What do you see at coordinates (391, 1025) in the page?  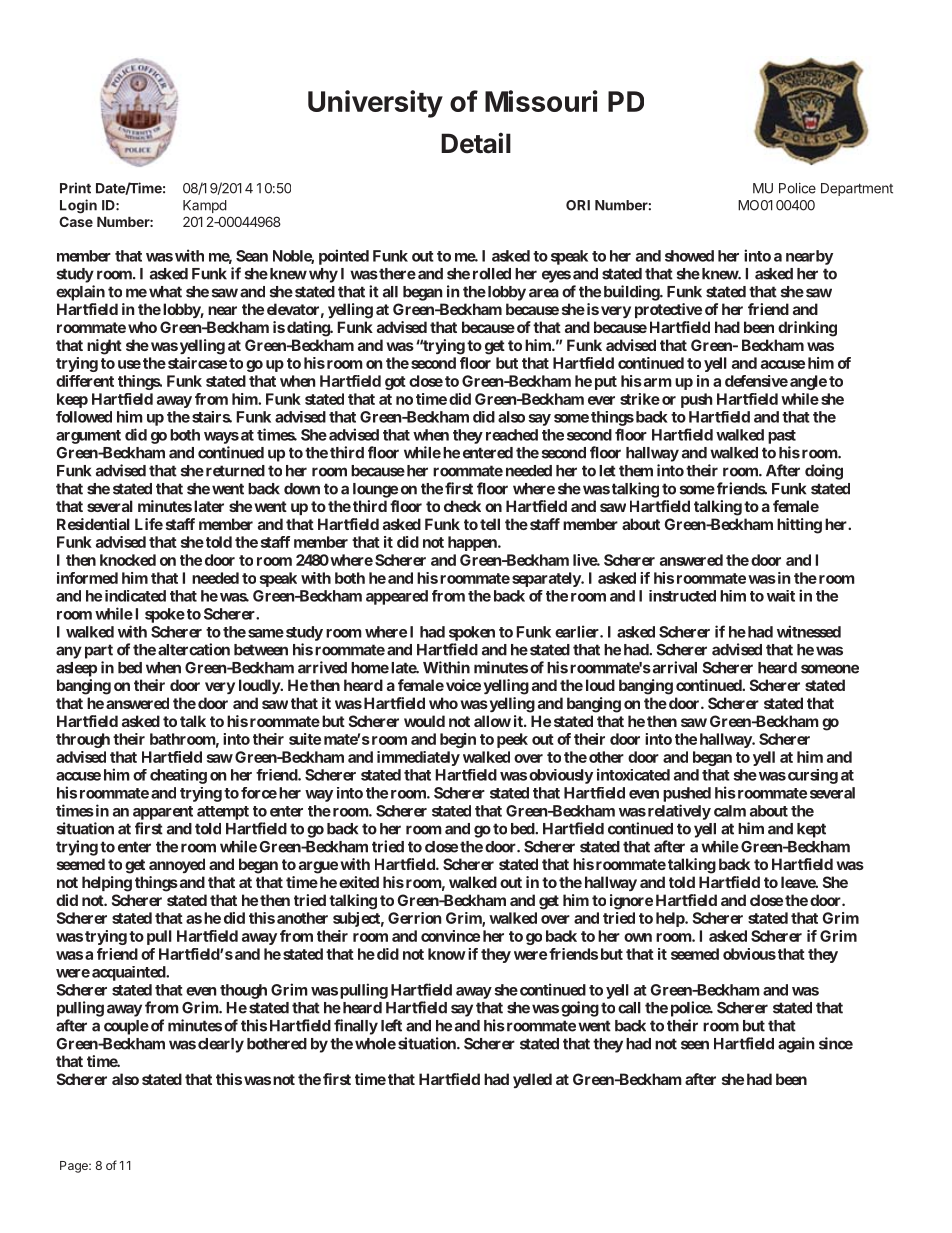 I see `left` at bounding box center [391, 1025].
